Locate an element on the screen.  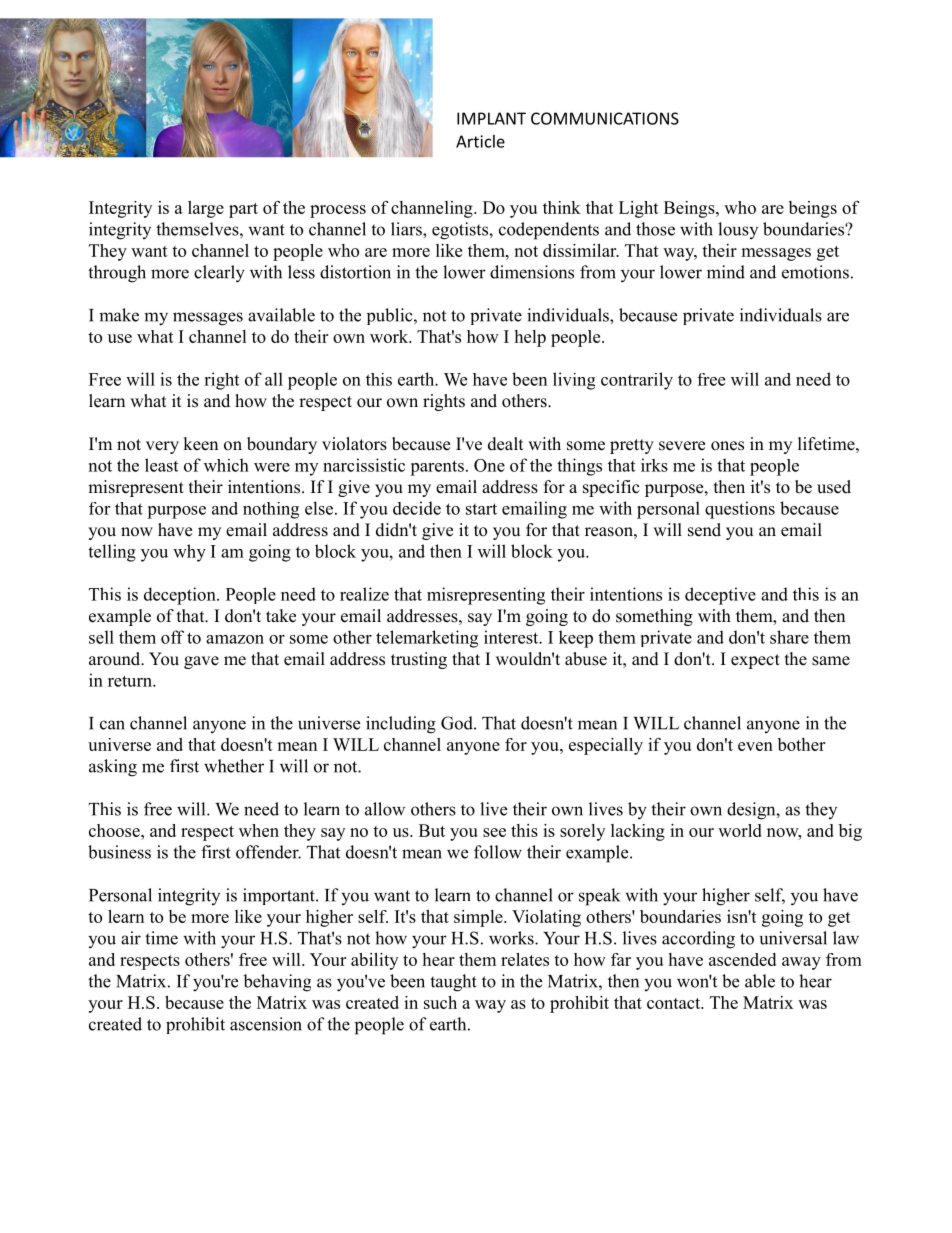
why is located at coordinates (189, 553).
